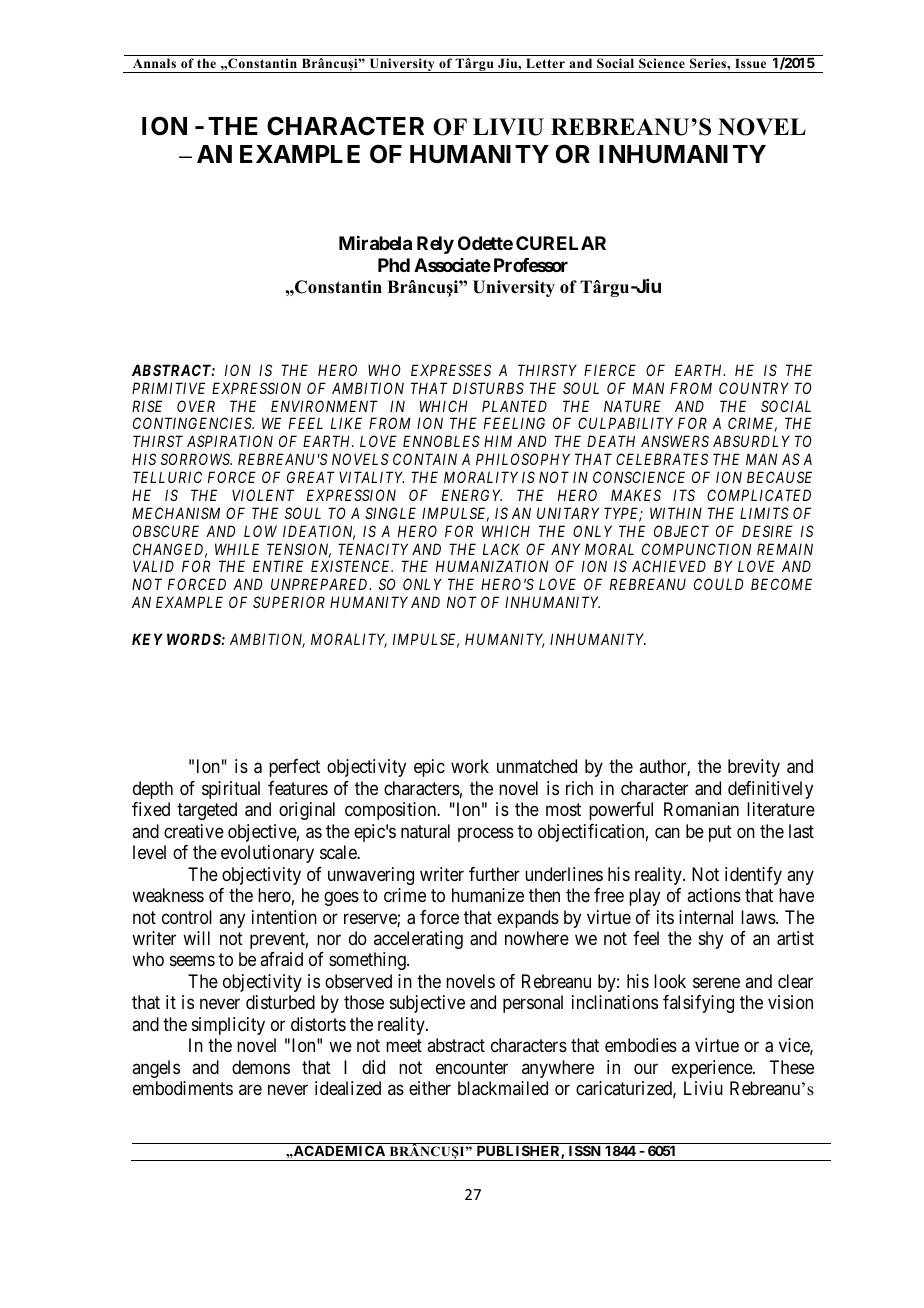 The width and height of the screenshot is (924, 1308). What do you see at coordinates (267, 854) in the screenshot?
I see `evolutionary` at bounding box center [267, 854].
